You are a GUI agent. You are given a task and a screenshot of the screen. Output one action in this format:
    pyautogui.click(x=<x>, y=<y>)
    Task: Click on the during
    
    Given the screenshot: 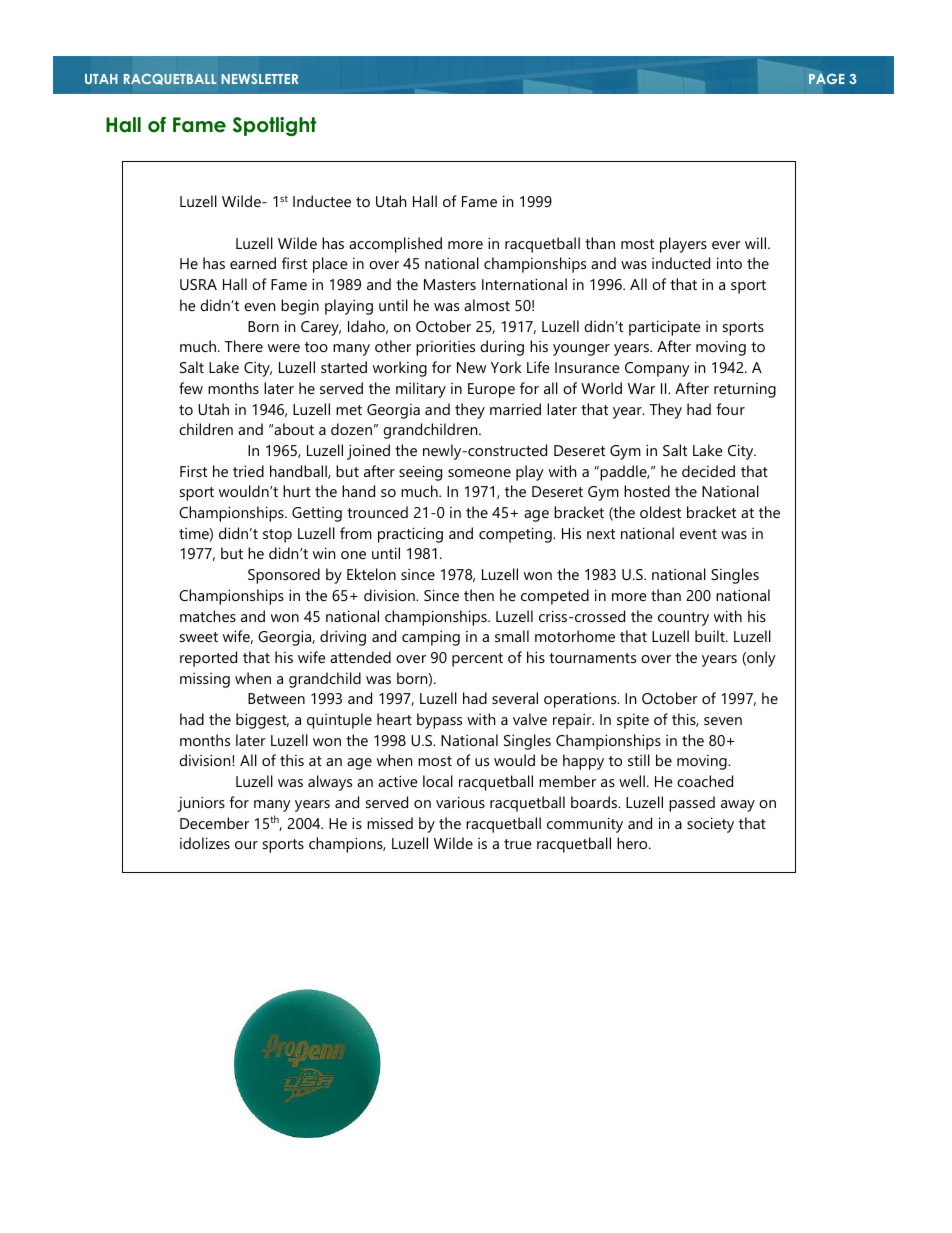 What is the action you would take?
    pyautogui.click(x=502, y=348)
